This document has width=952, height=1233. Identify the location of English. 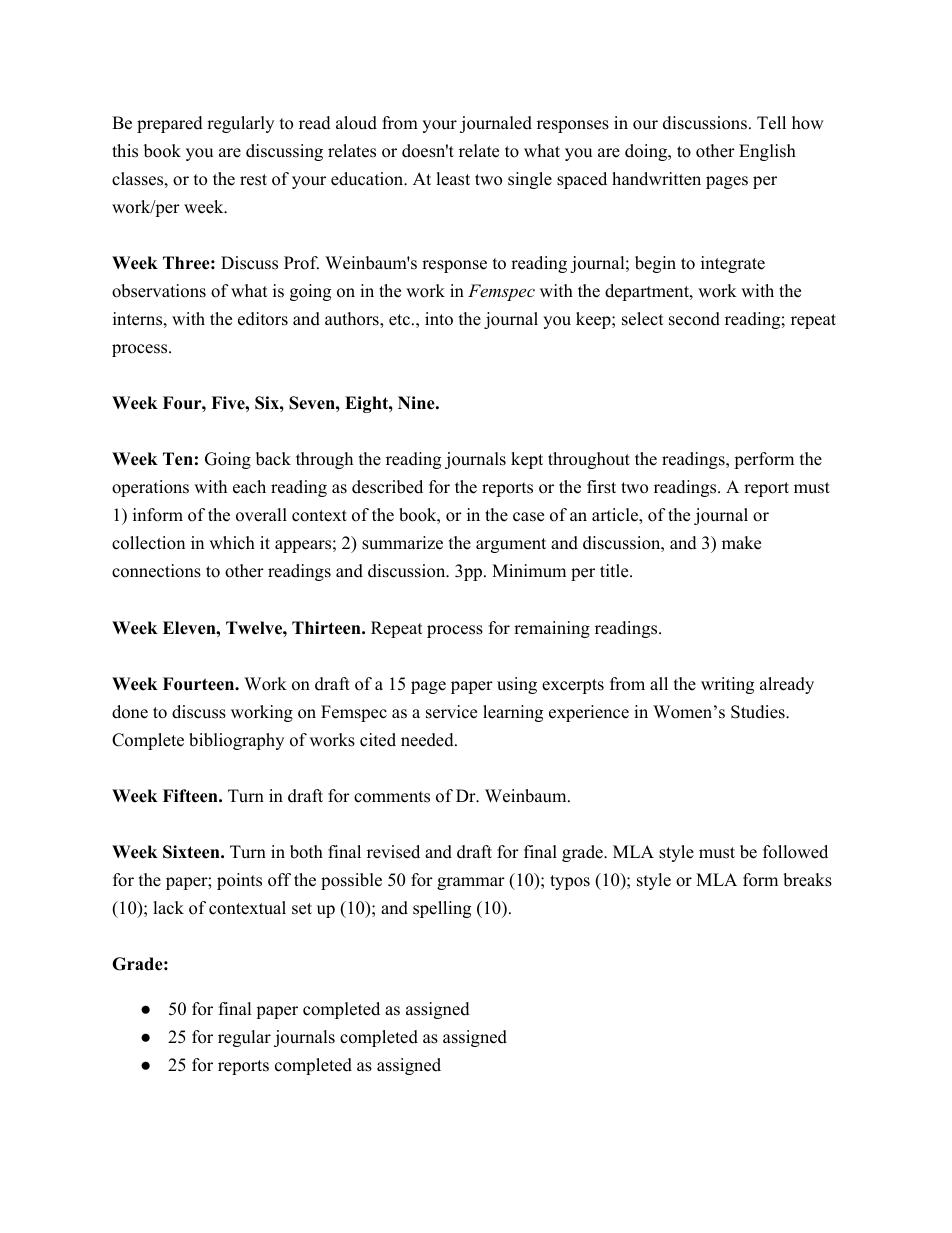
(767, 152).
